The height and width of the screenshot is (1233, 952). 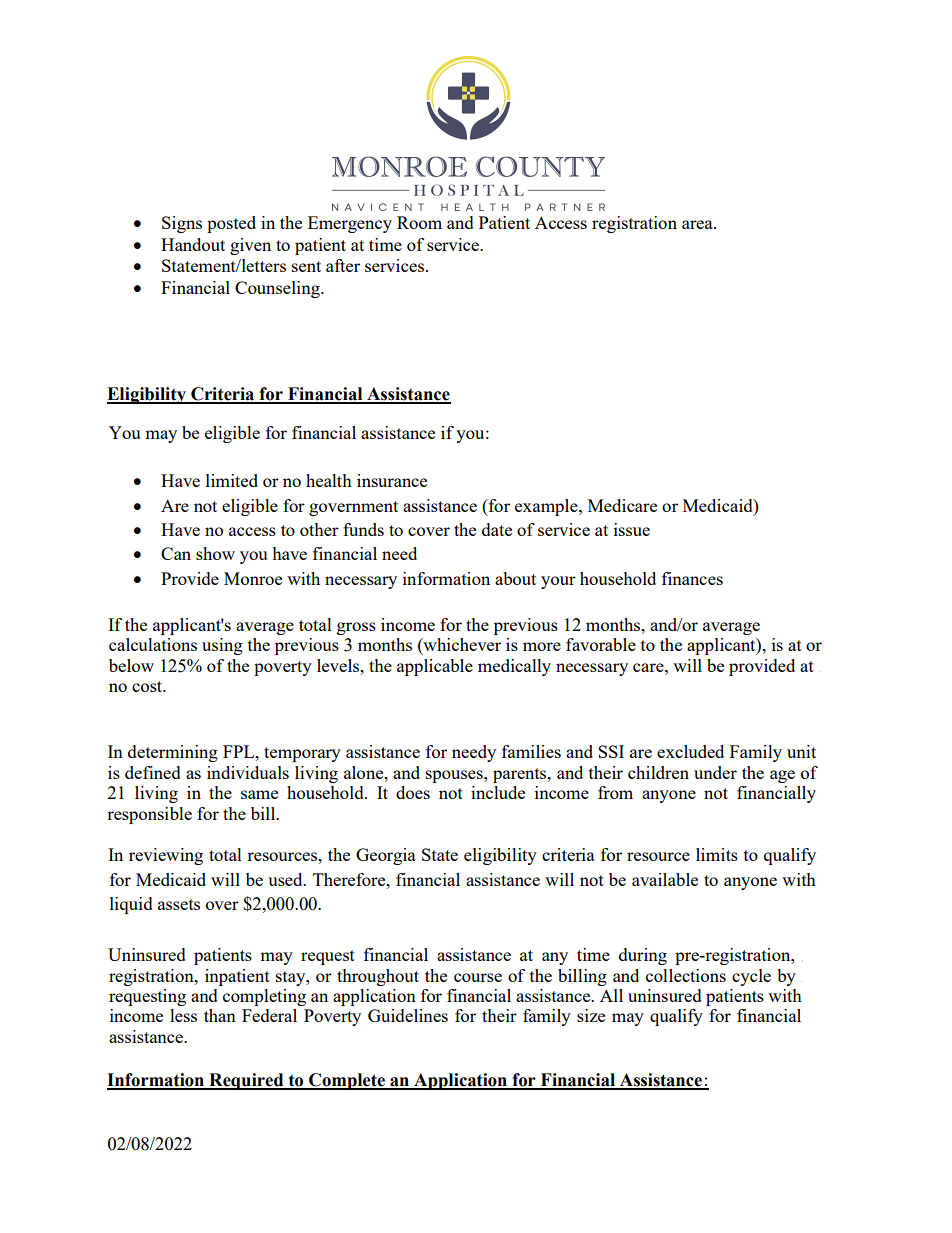 I want to click on issue, so click(x=632, y=529).
